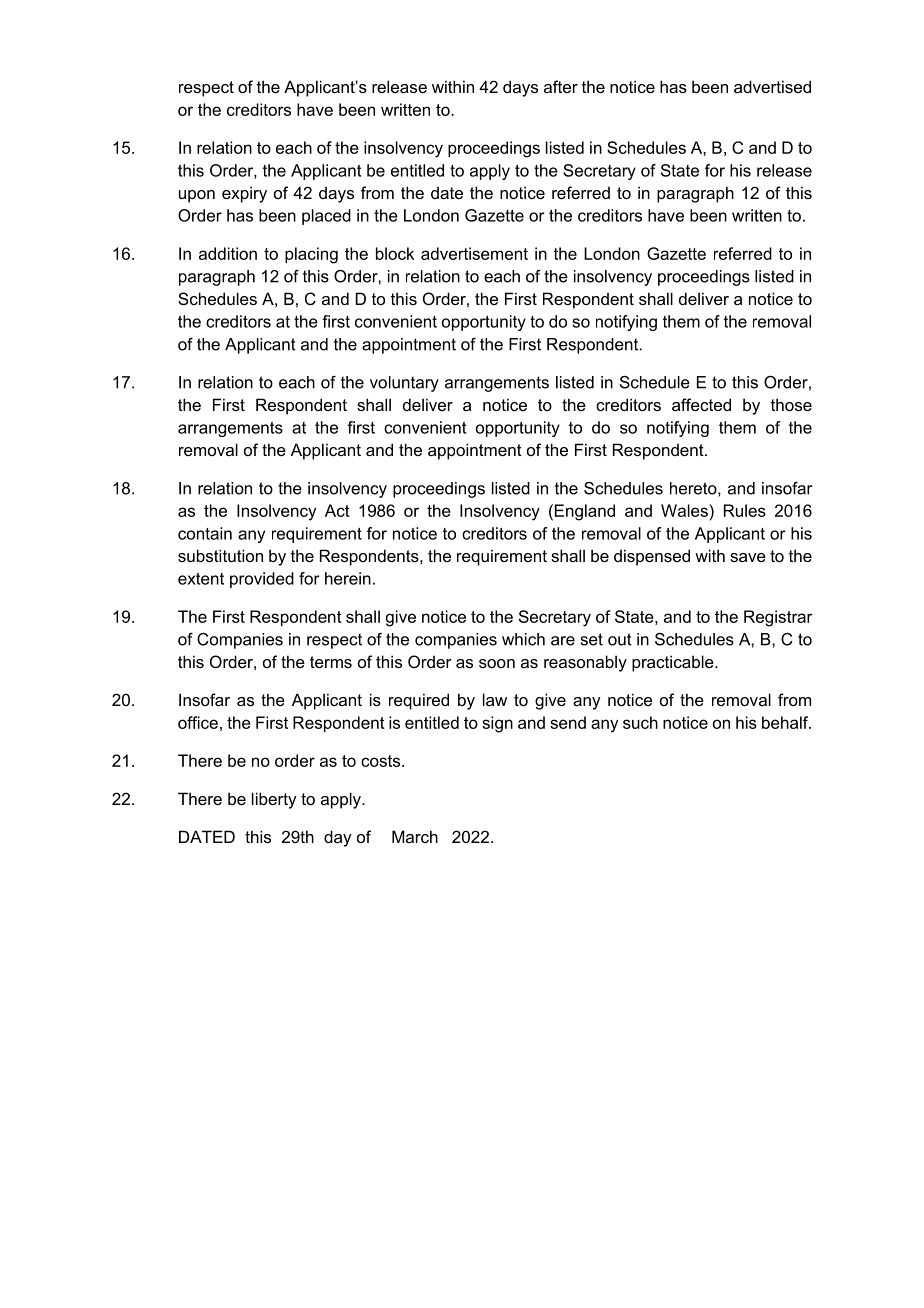 This screenshot has width=924, height=1308. I want to click on after, so click(561, 86).
